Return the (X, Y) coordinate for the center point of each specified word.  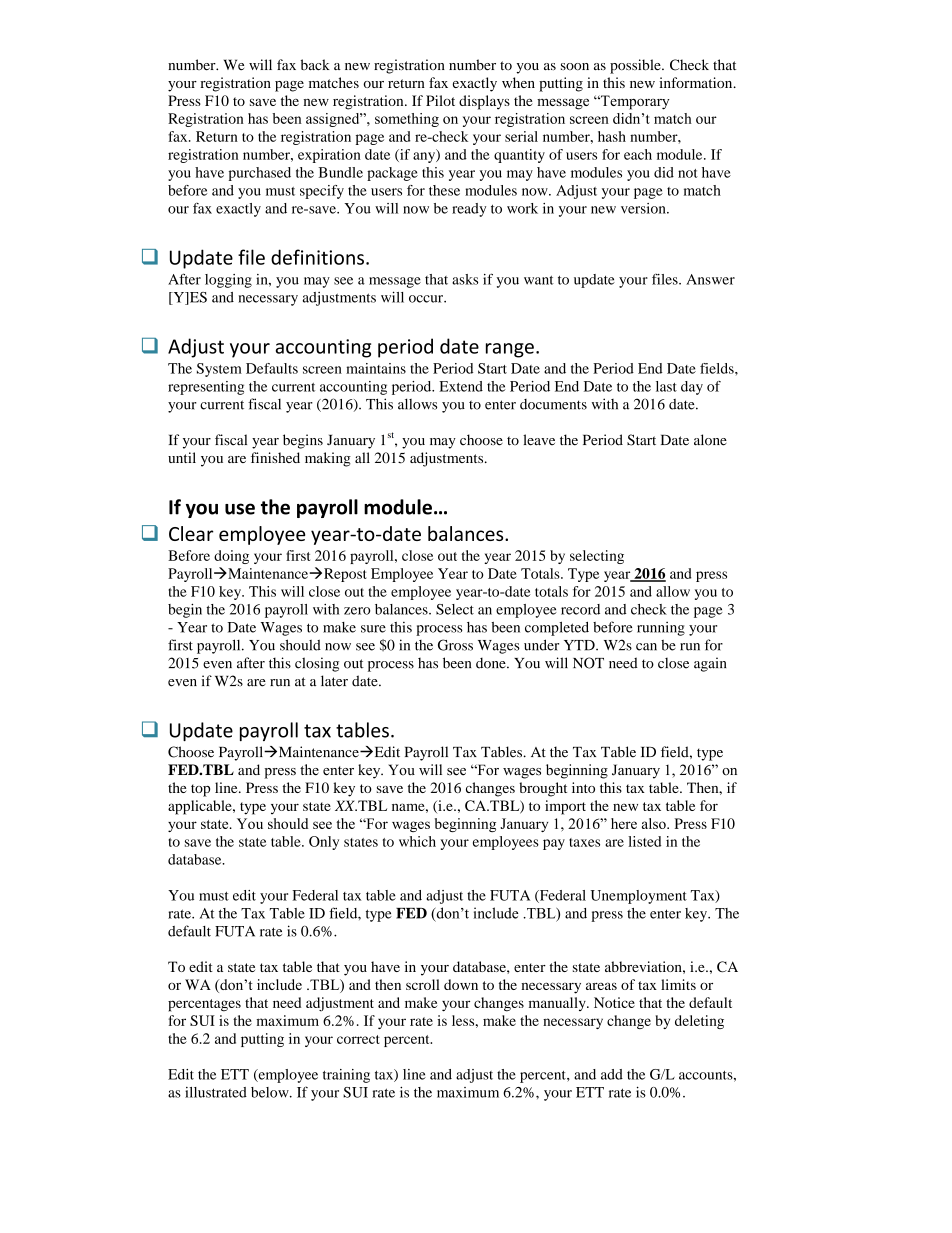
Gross (455, 645)
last (666, 386)
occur (427, 299)
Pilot (440, 100)
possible (636, 66)
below (271, 1092)
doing (231, 557)
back (315, 65)
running (661, 629)
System (219, 370)
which (417, 841)
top (200, 790)
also (655, 823)
